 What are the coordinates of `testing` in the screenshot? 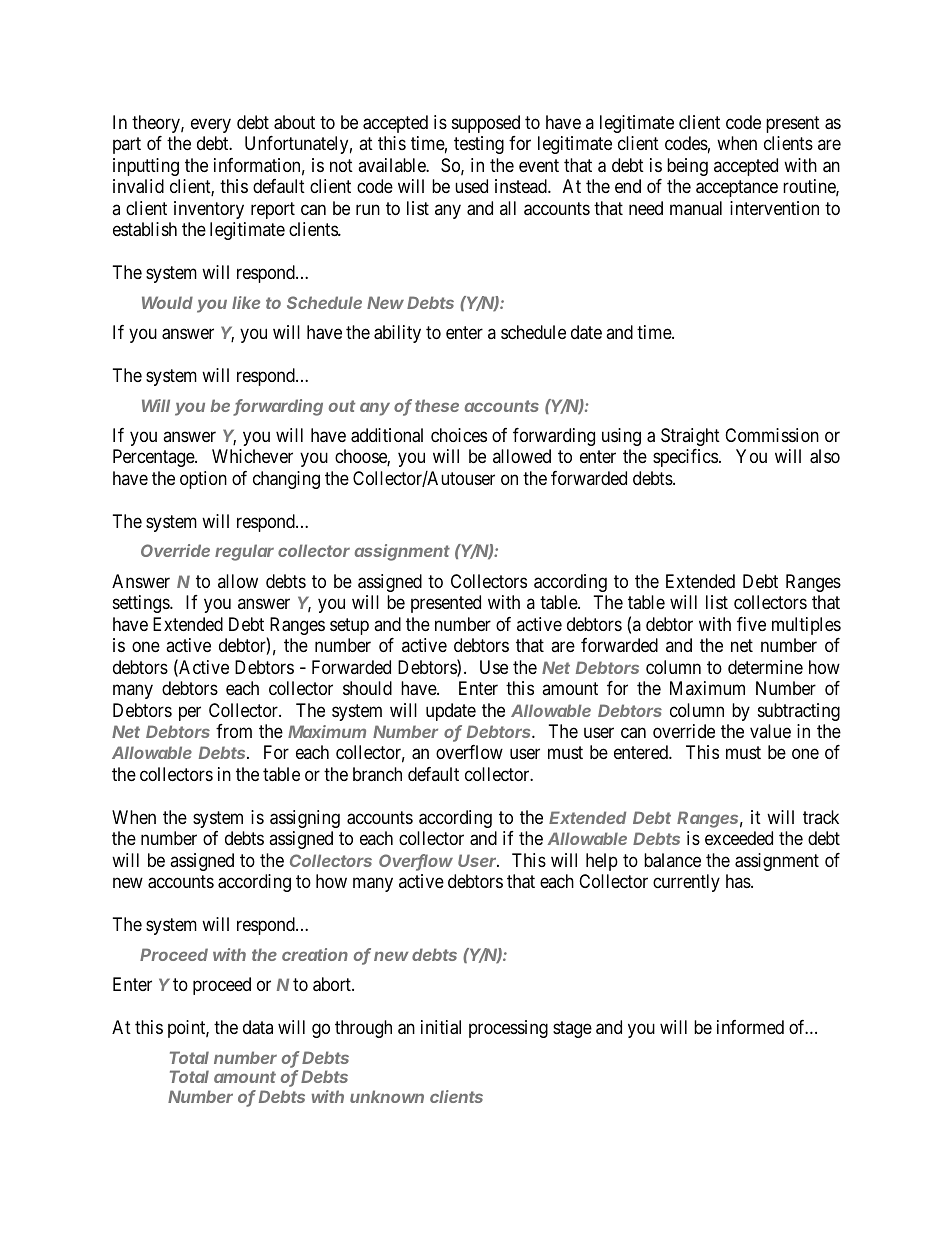 It's located at (479, 145).
